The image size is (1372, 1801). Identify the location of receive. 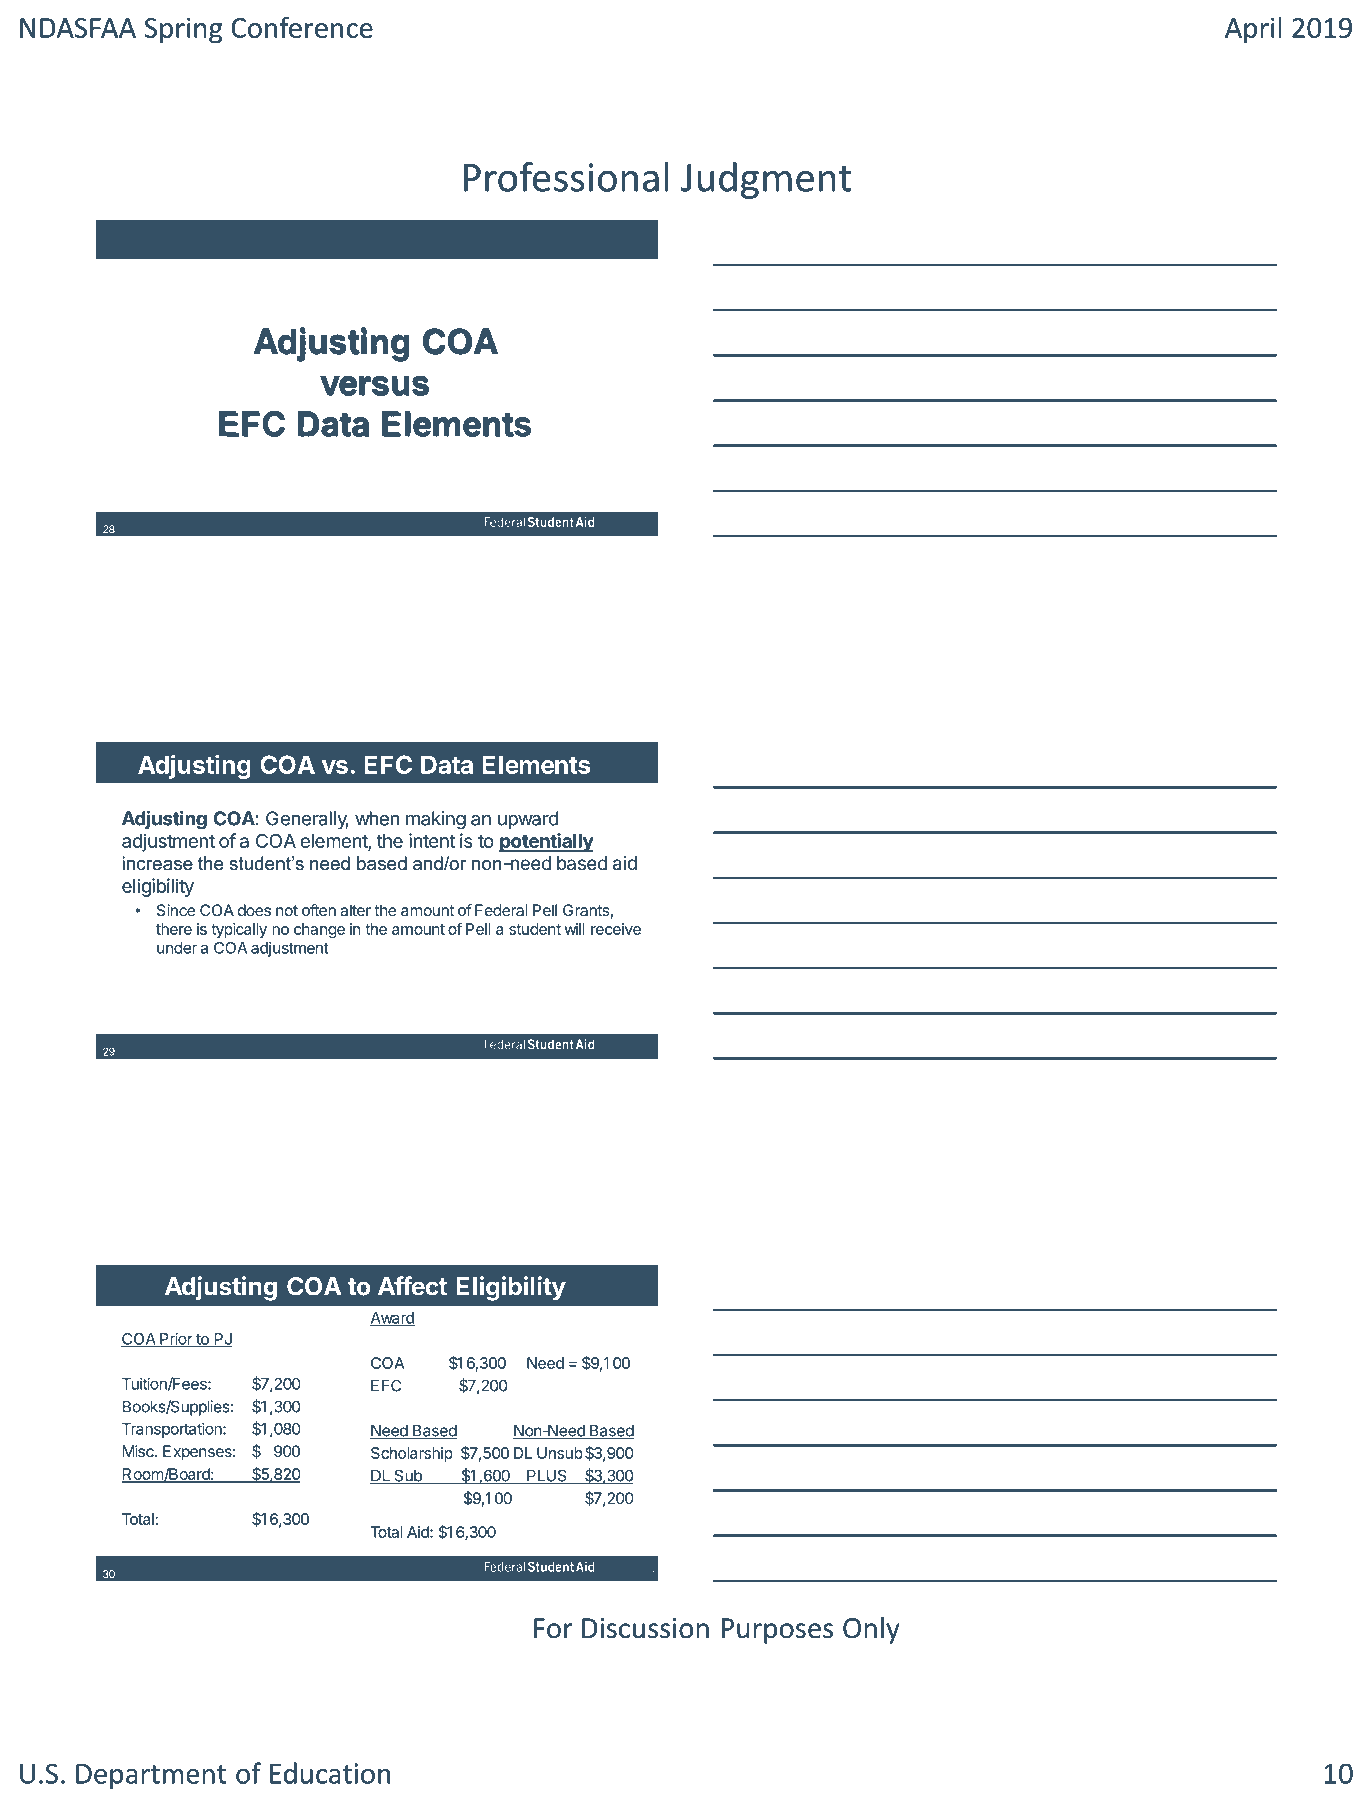
(616, 929).
